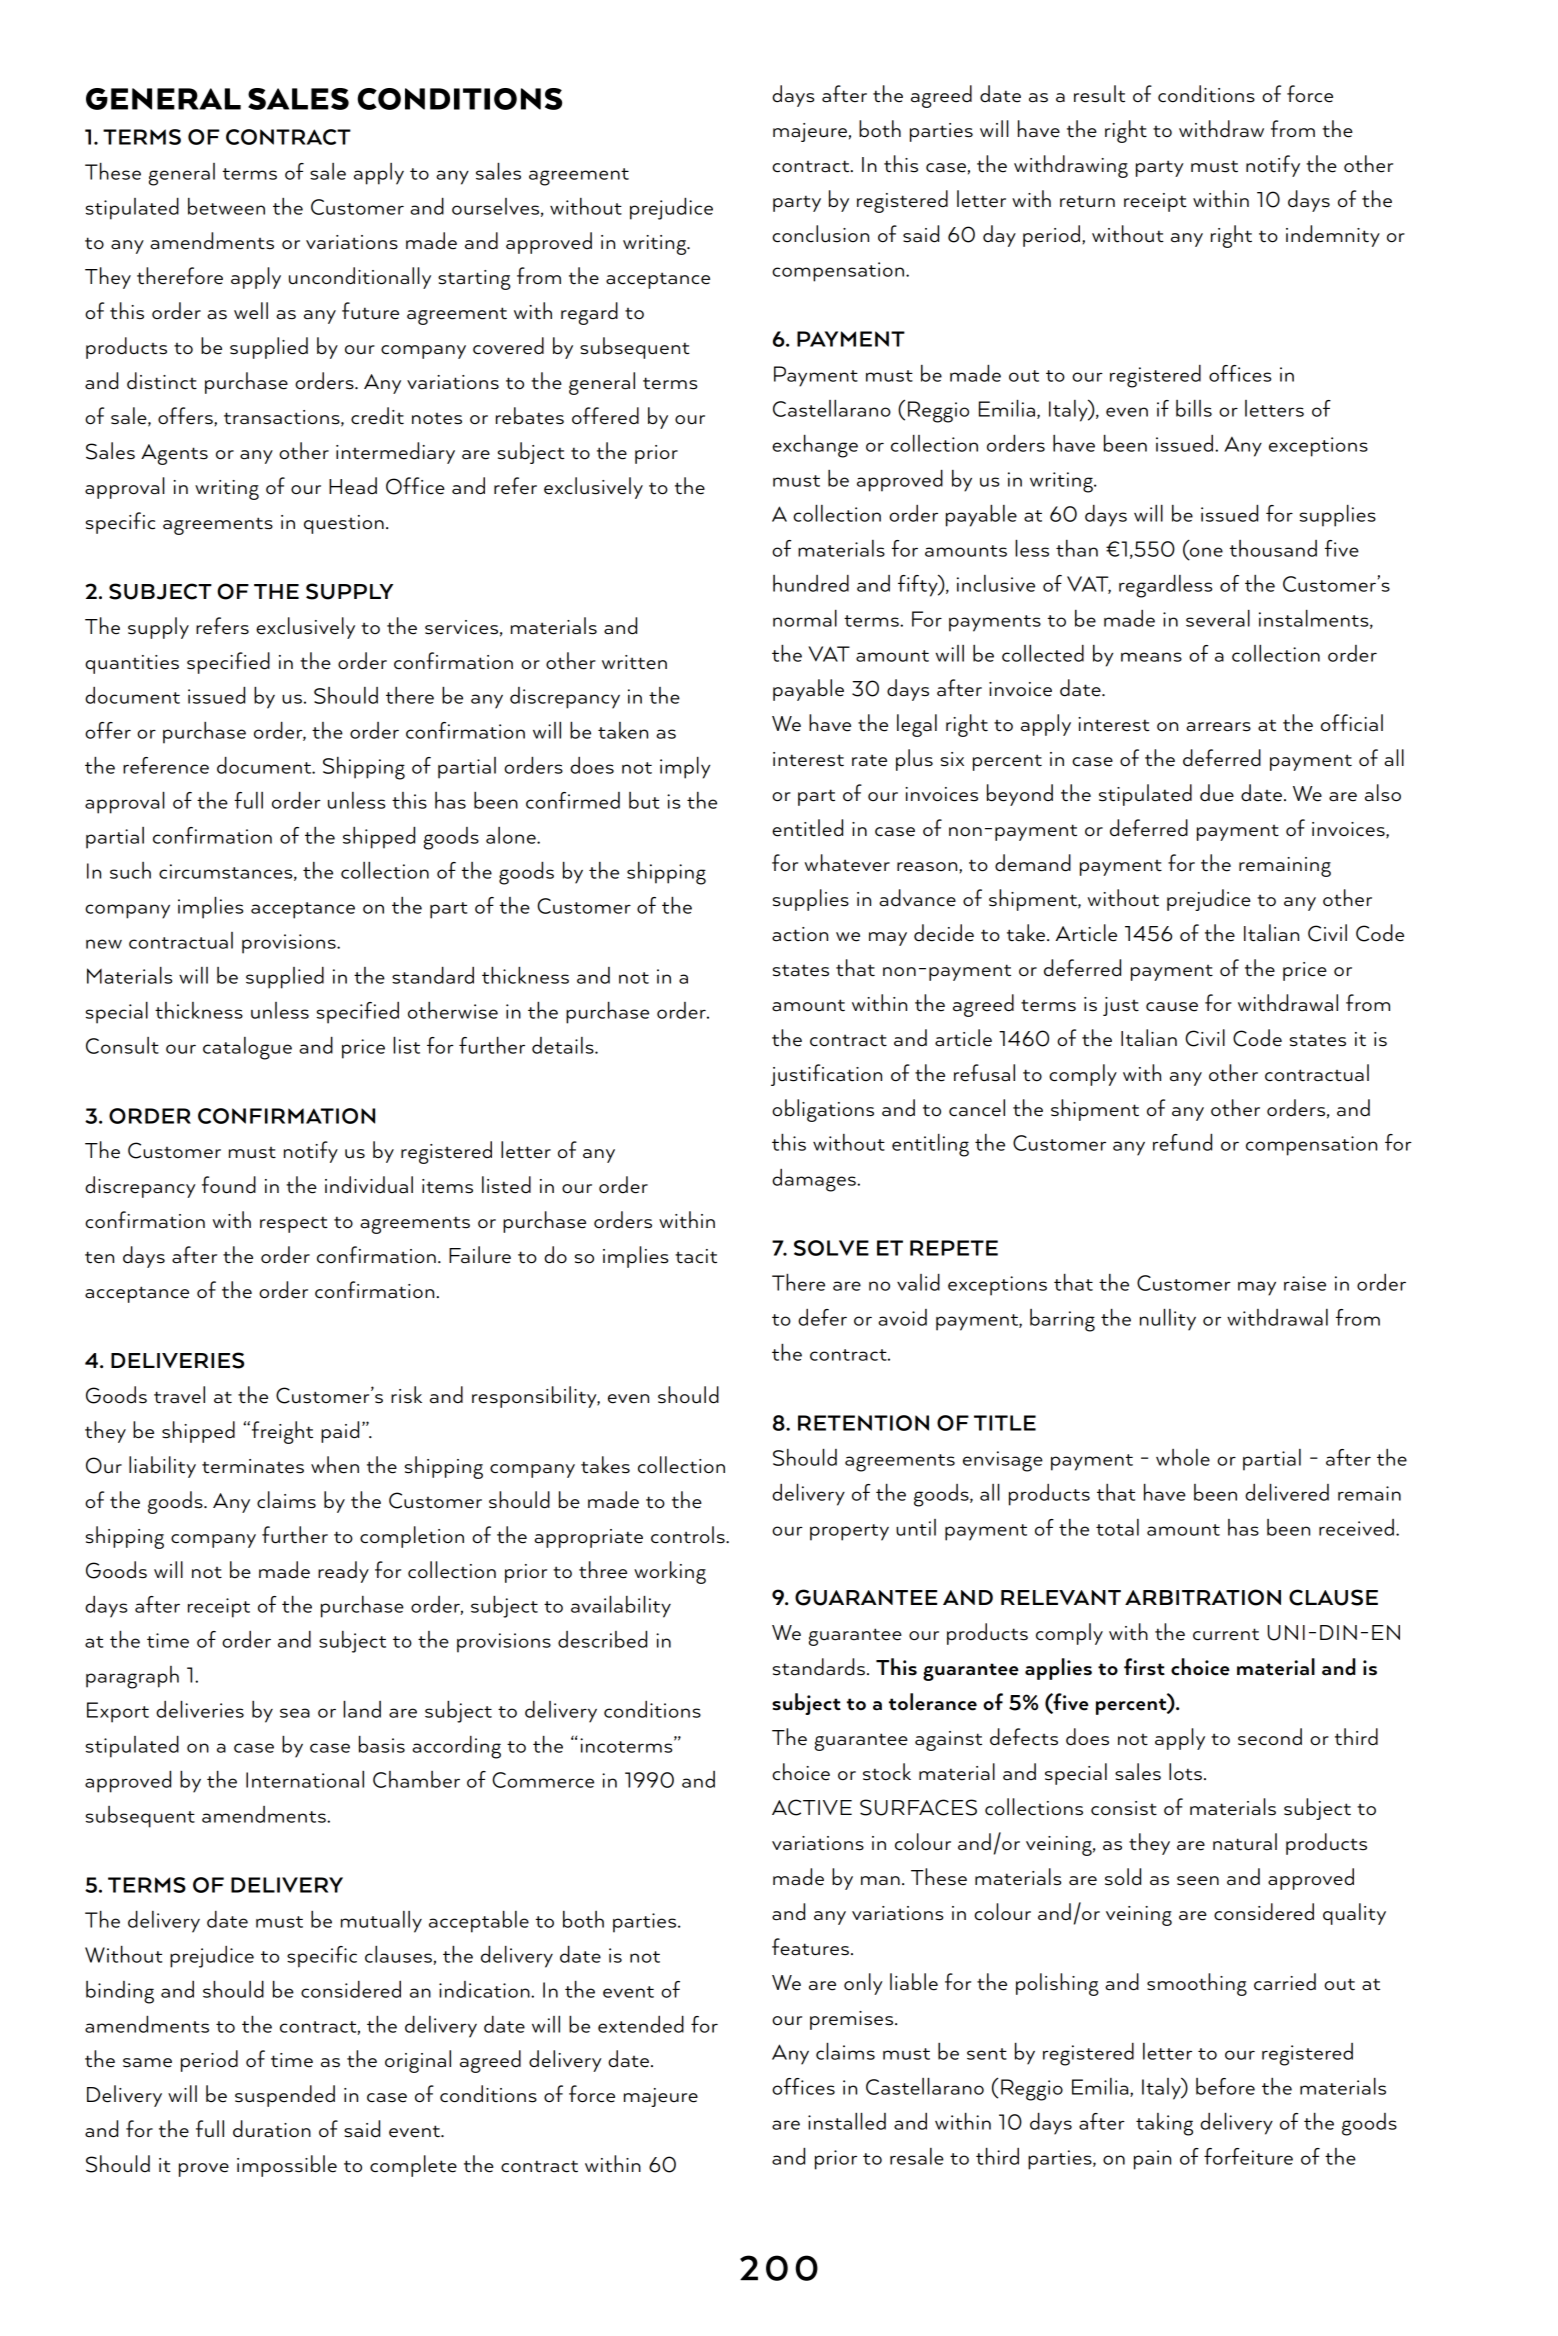 This image has width=1558, height=2336. Describe the element at coordinates (1333, 236) in the image. I see `indemnity` at that location.
